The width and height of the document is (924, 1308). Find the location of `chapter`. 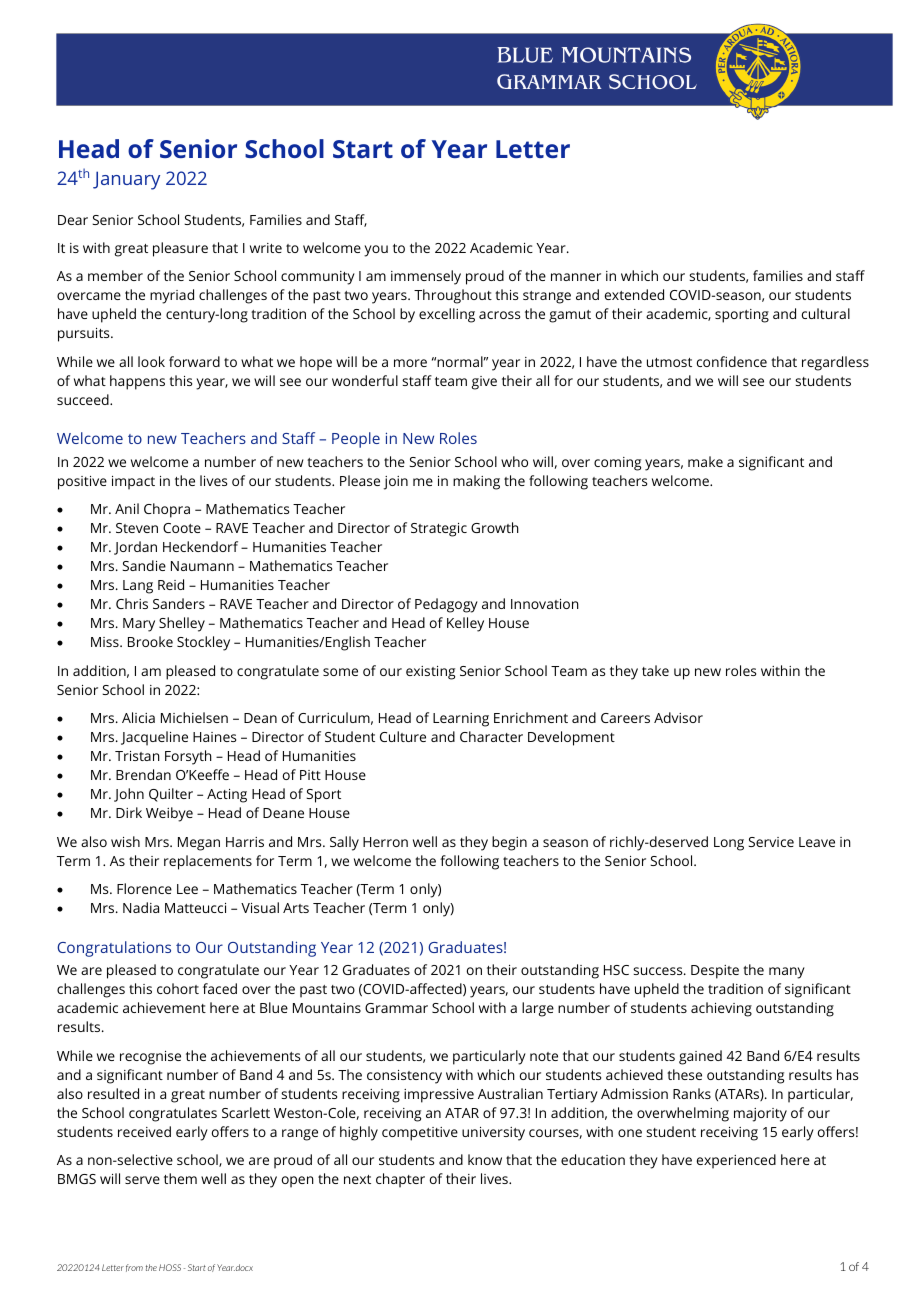

chapter is located at coordinates (400, 1180).
